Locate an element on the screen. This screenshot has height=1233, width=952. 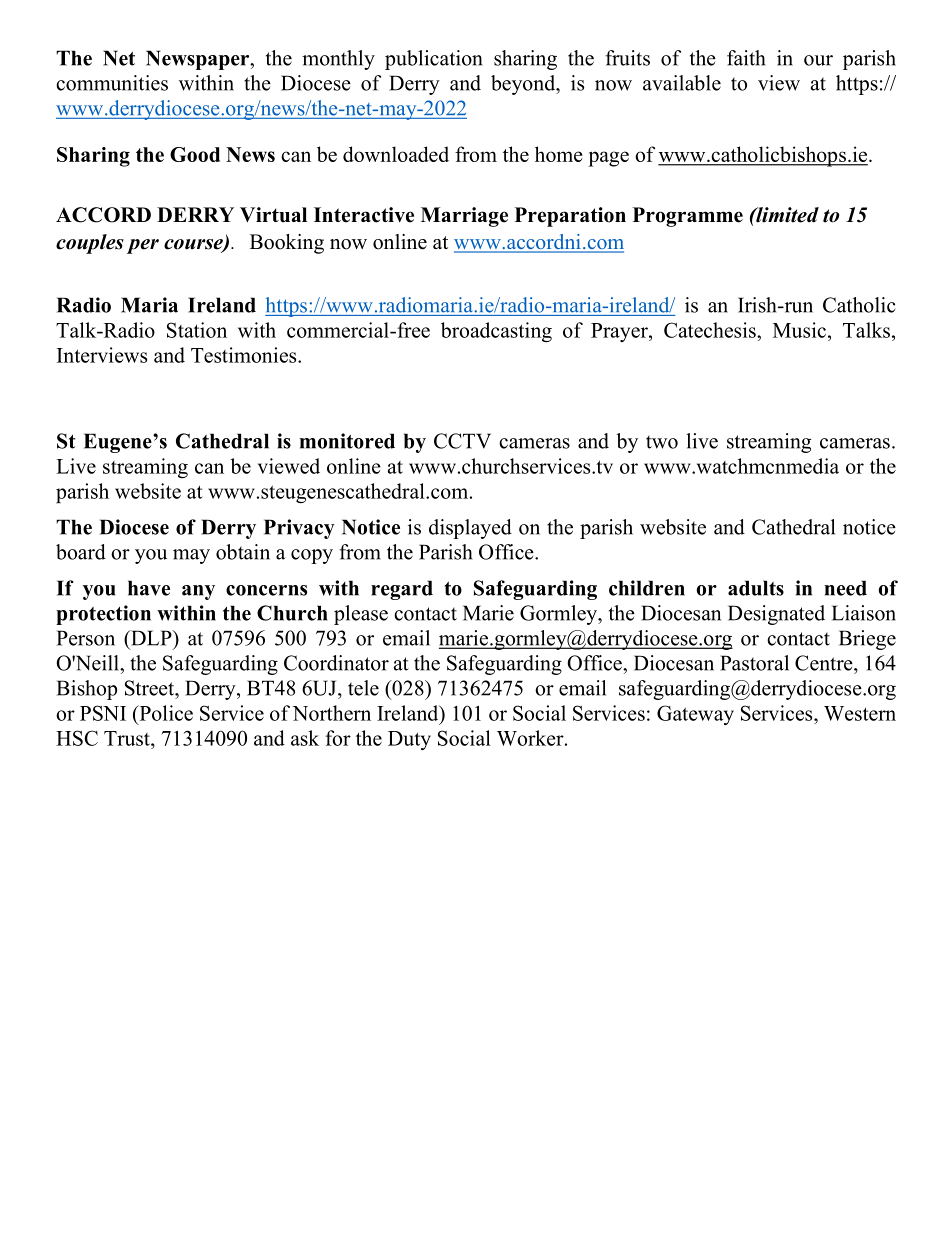
Programme is located at coordinates (688, 217).
